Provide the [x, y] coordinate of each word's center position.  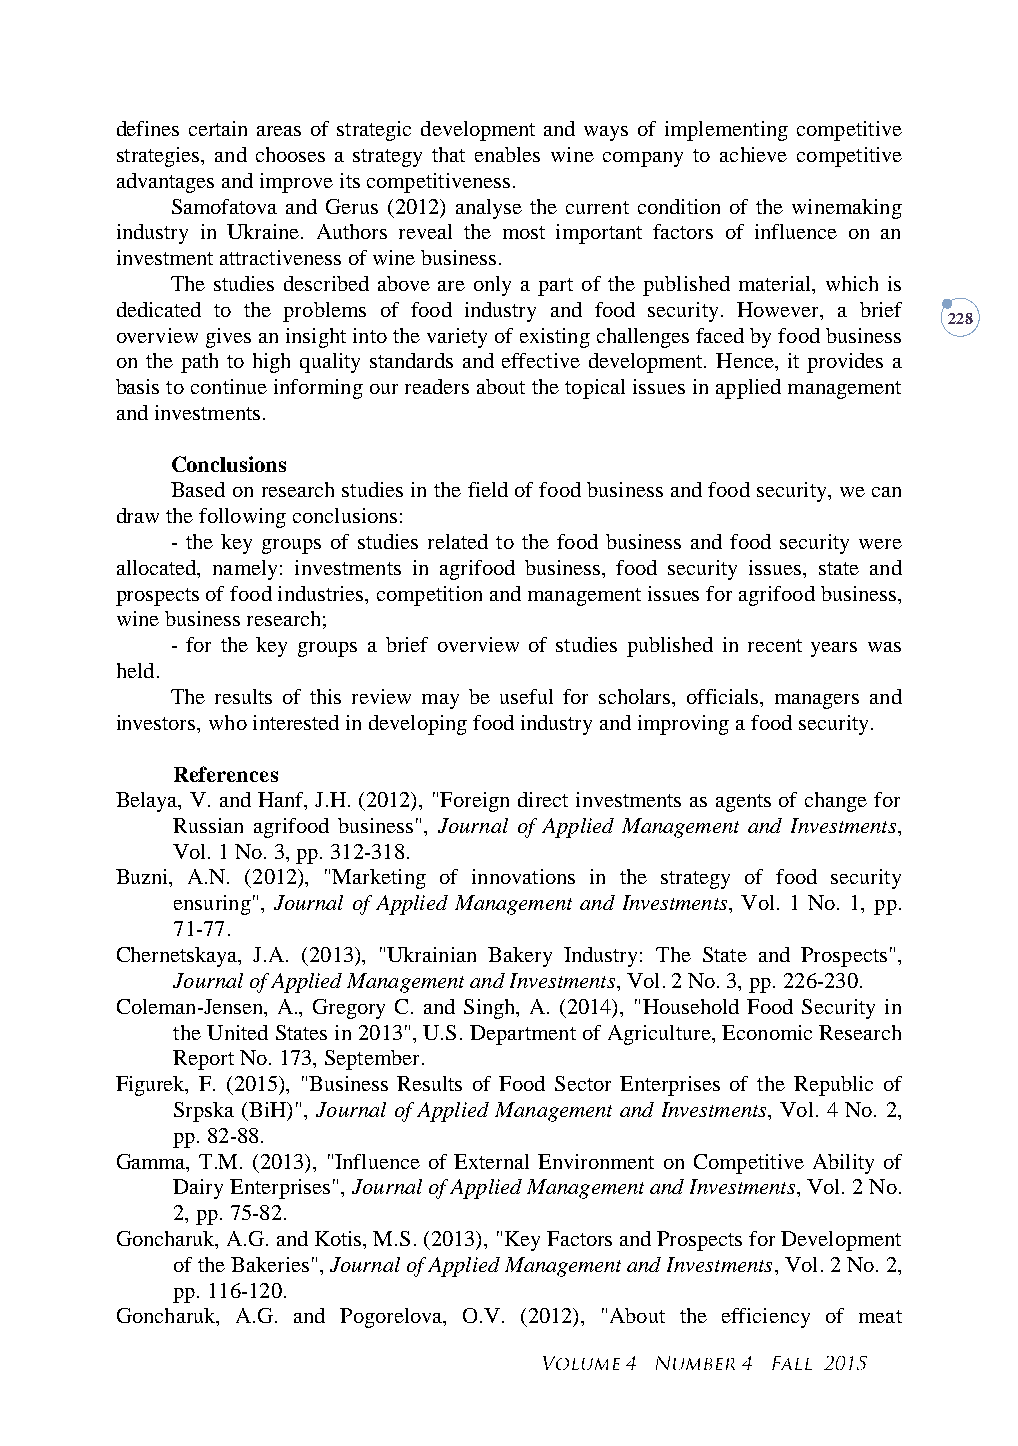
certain [218, 128]
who [228, 722]
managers [817, 701]
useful [526, 696]
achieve [753, 154]
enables [507, 154]
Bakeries [270, 1264]
